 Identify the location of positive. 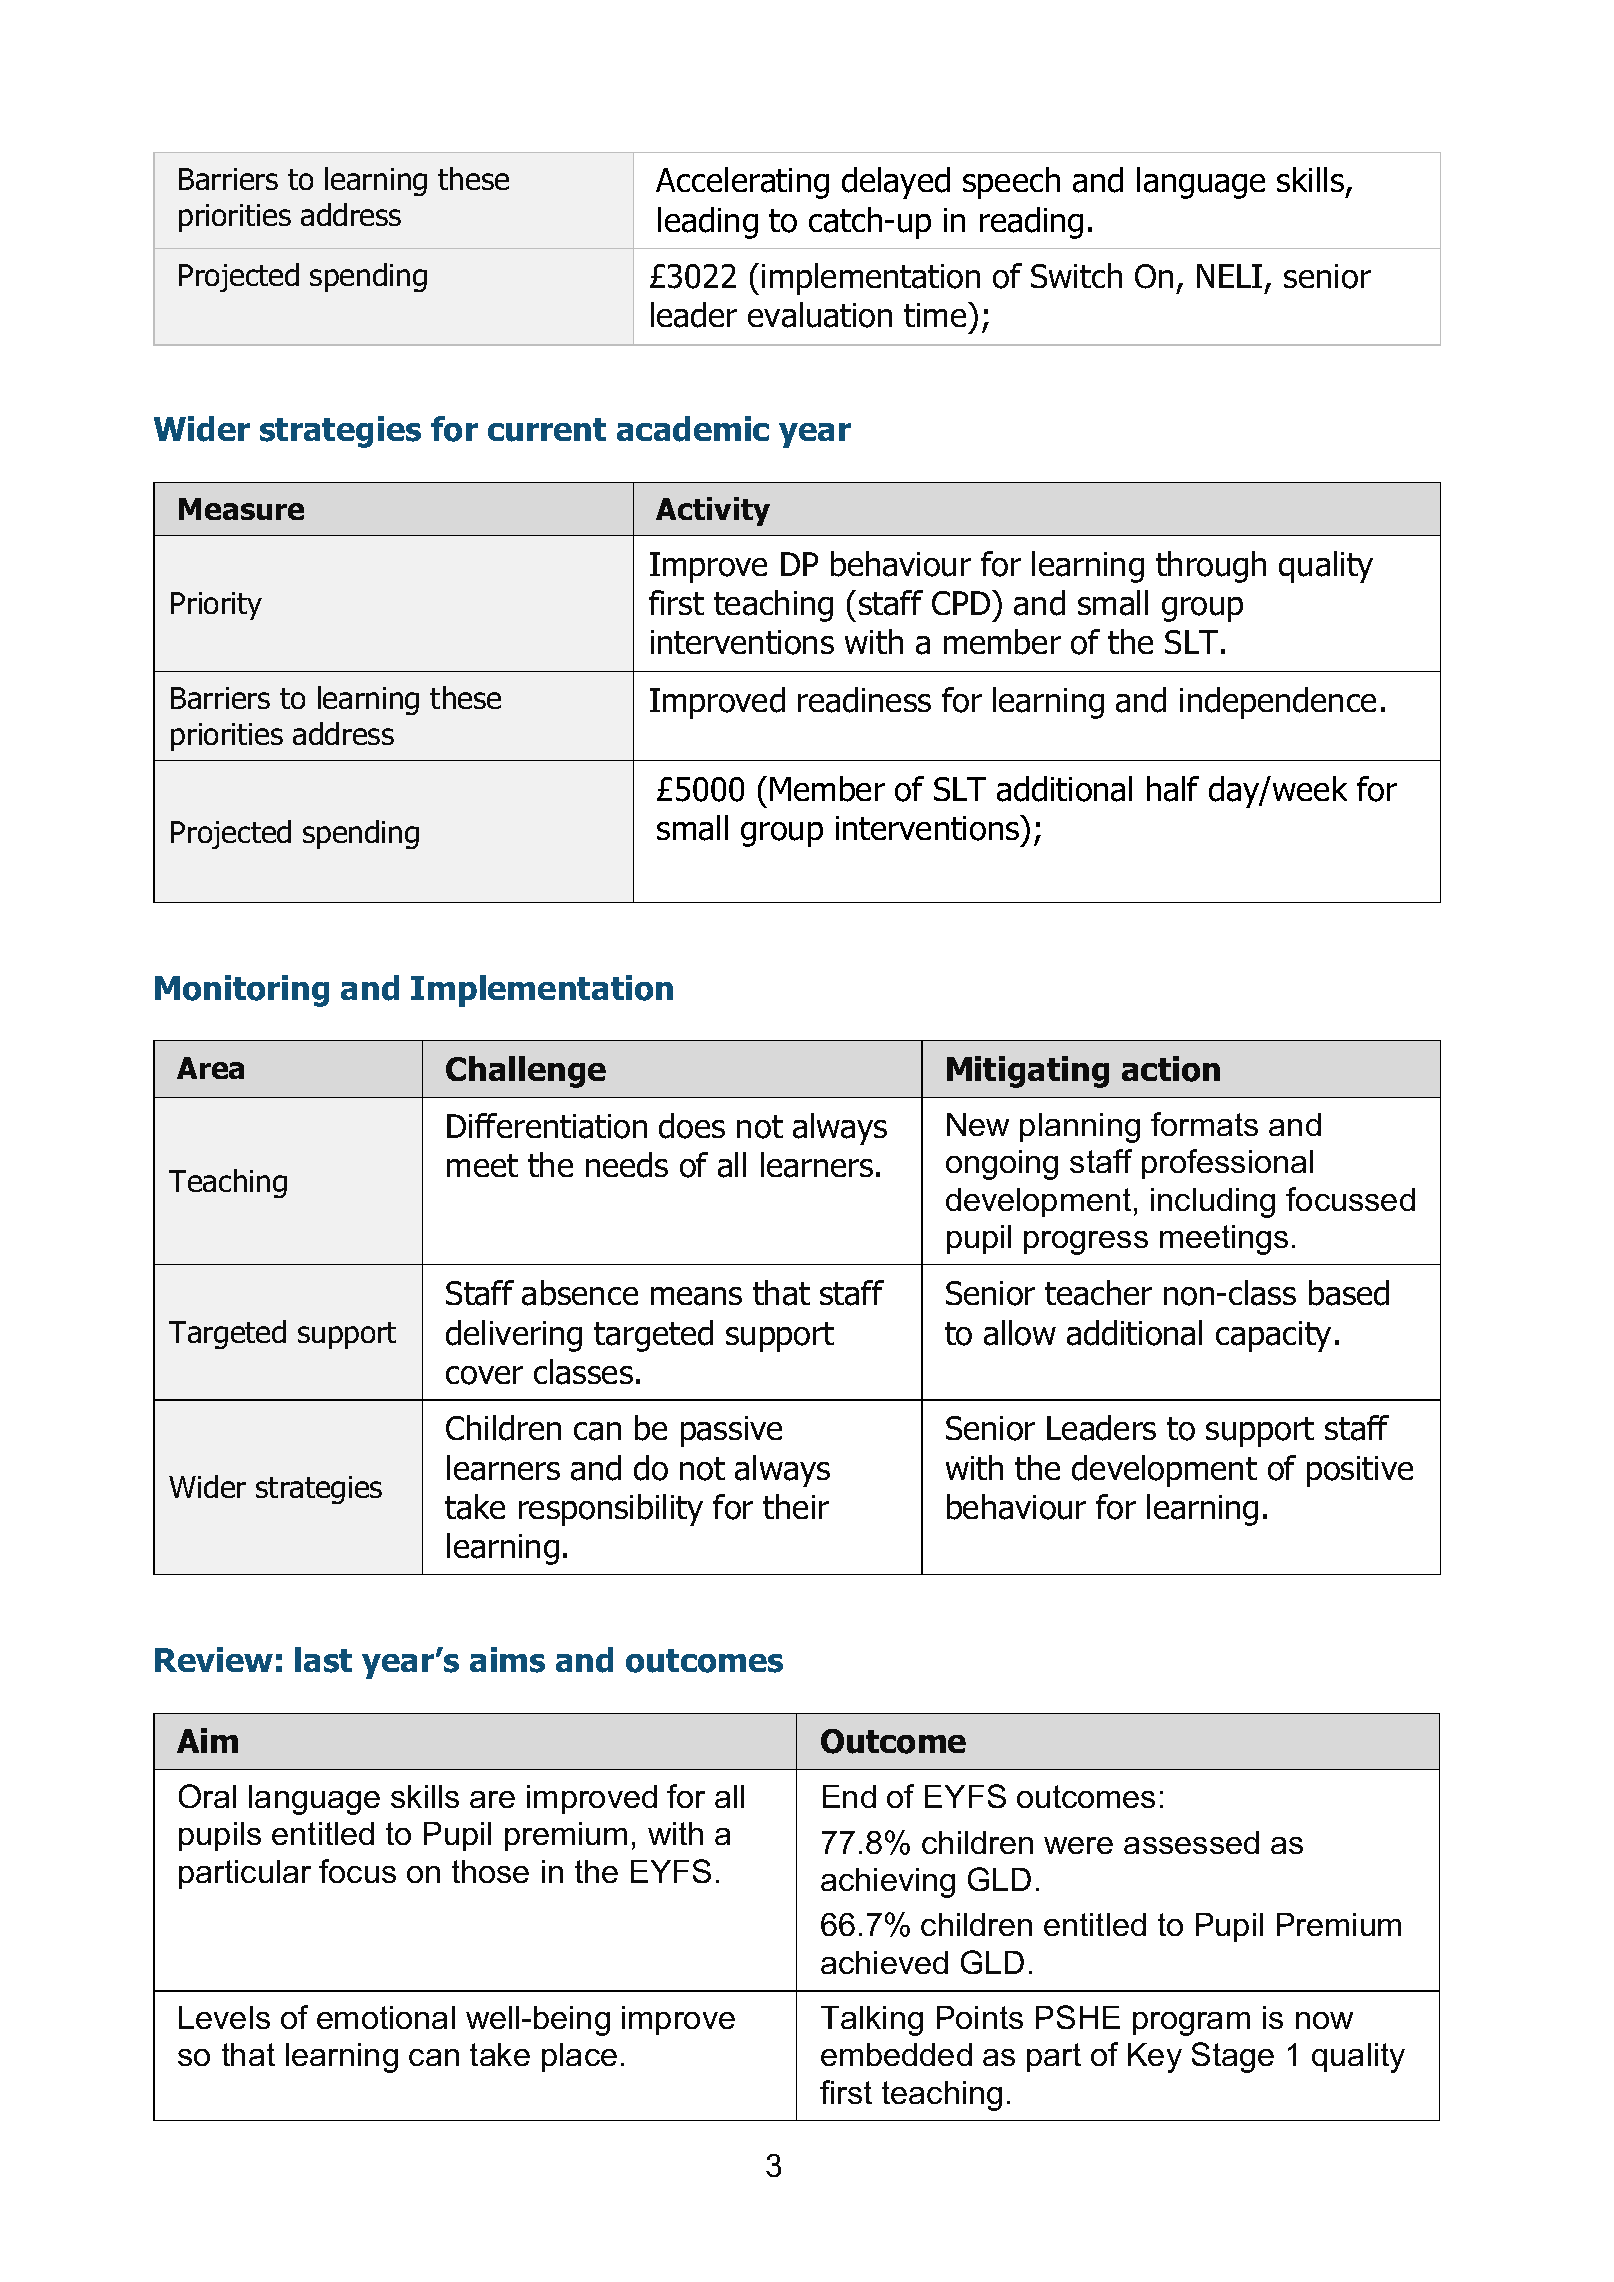
(1360, 1471).
